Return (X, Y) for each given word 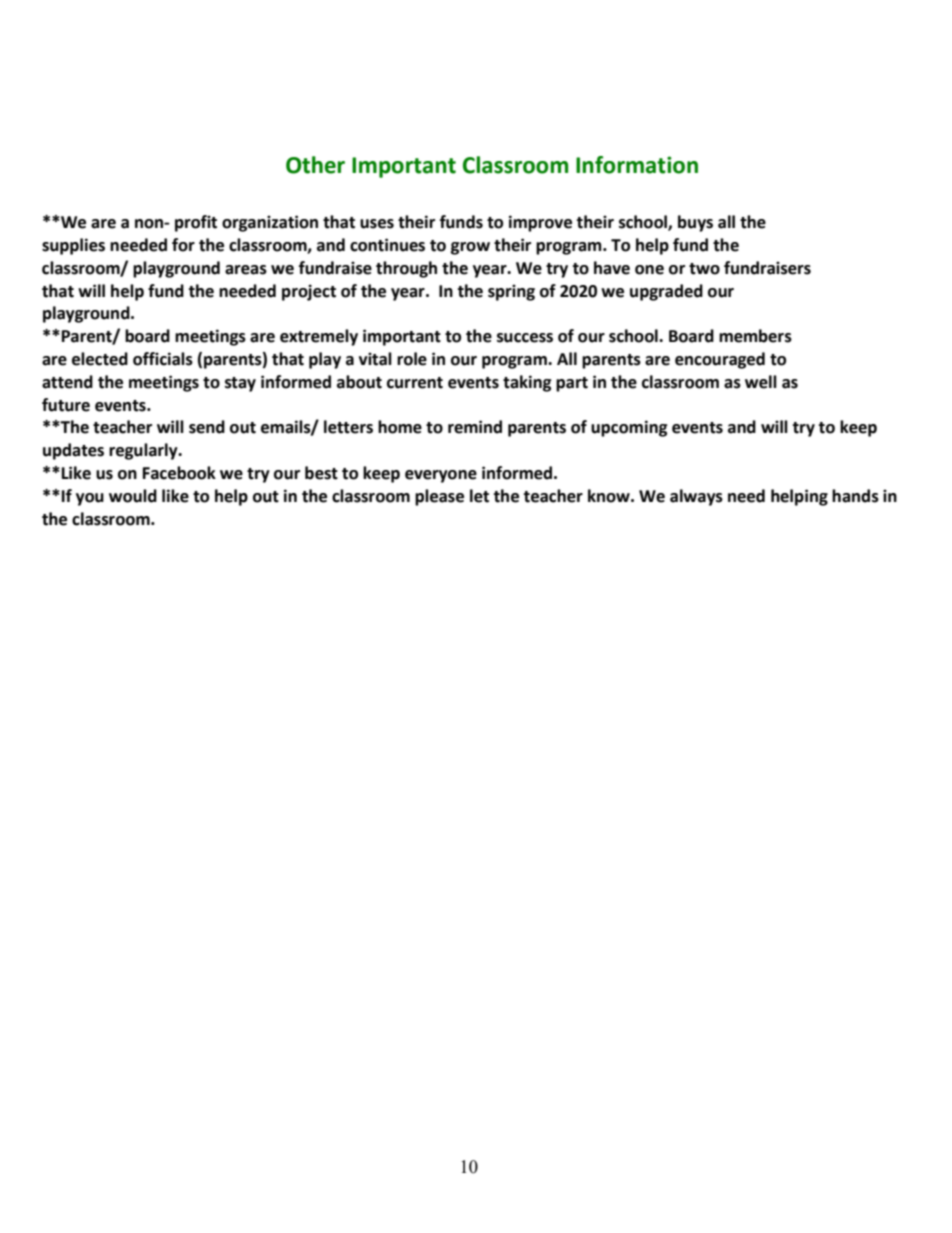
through (406, 269)
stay (240, 384)
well (761, 382)
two (704, 269)
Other (315, 165)
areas (246, 270)
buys (695, 223)
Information (637, 165)
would (133, 496)
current (415, 383)
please (439, 497)
